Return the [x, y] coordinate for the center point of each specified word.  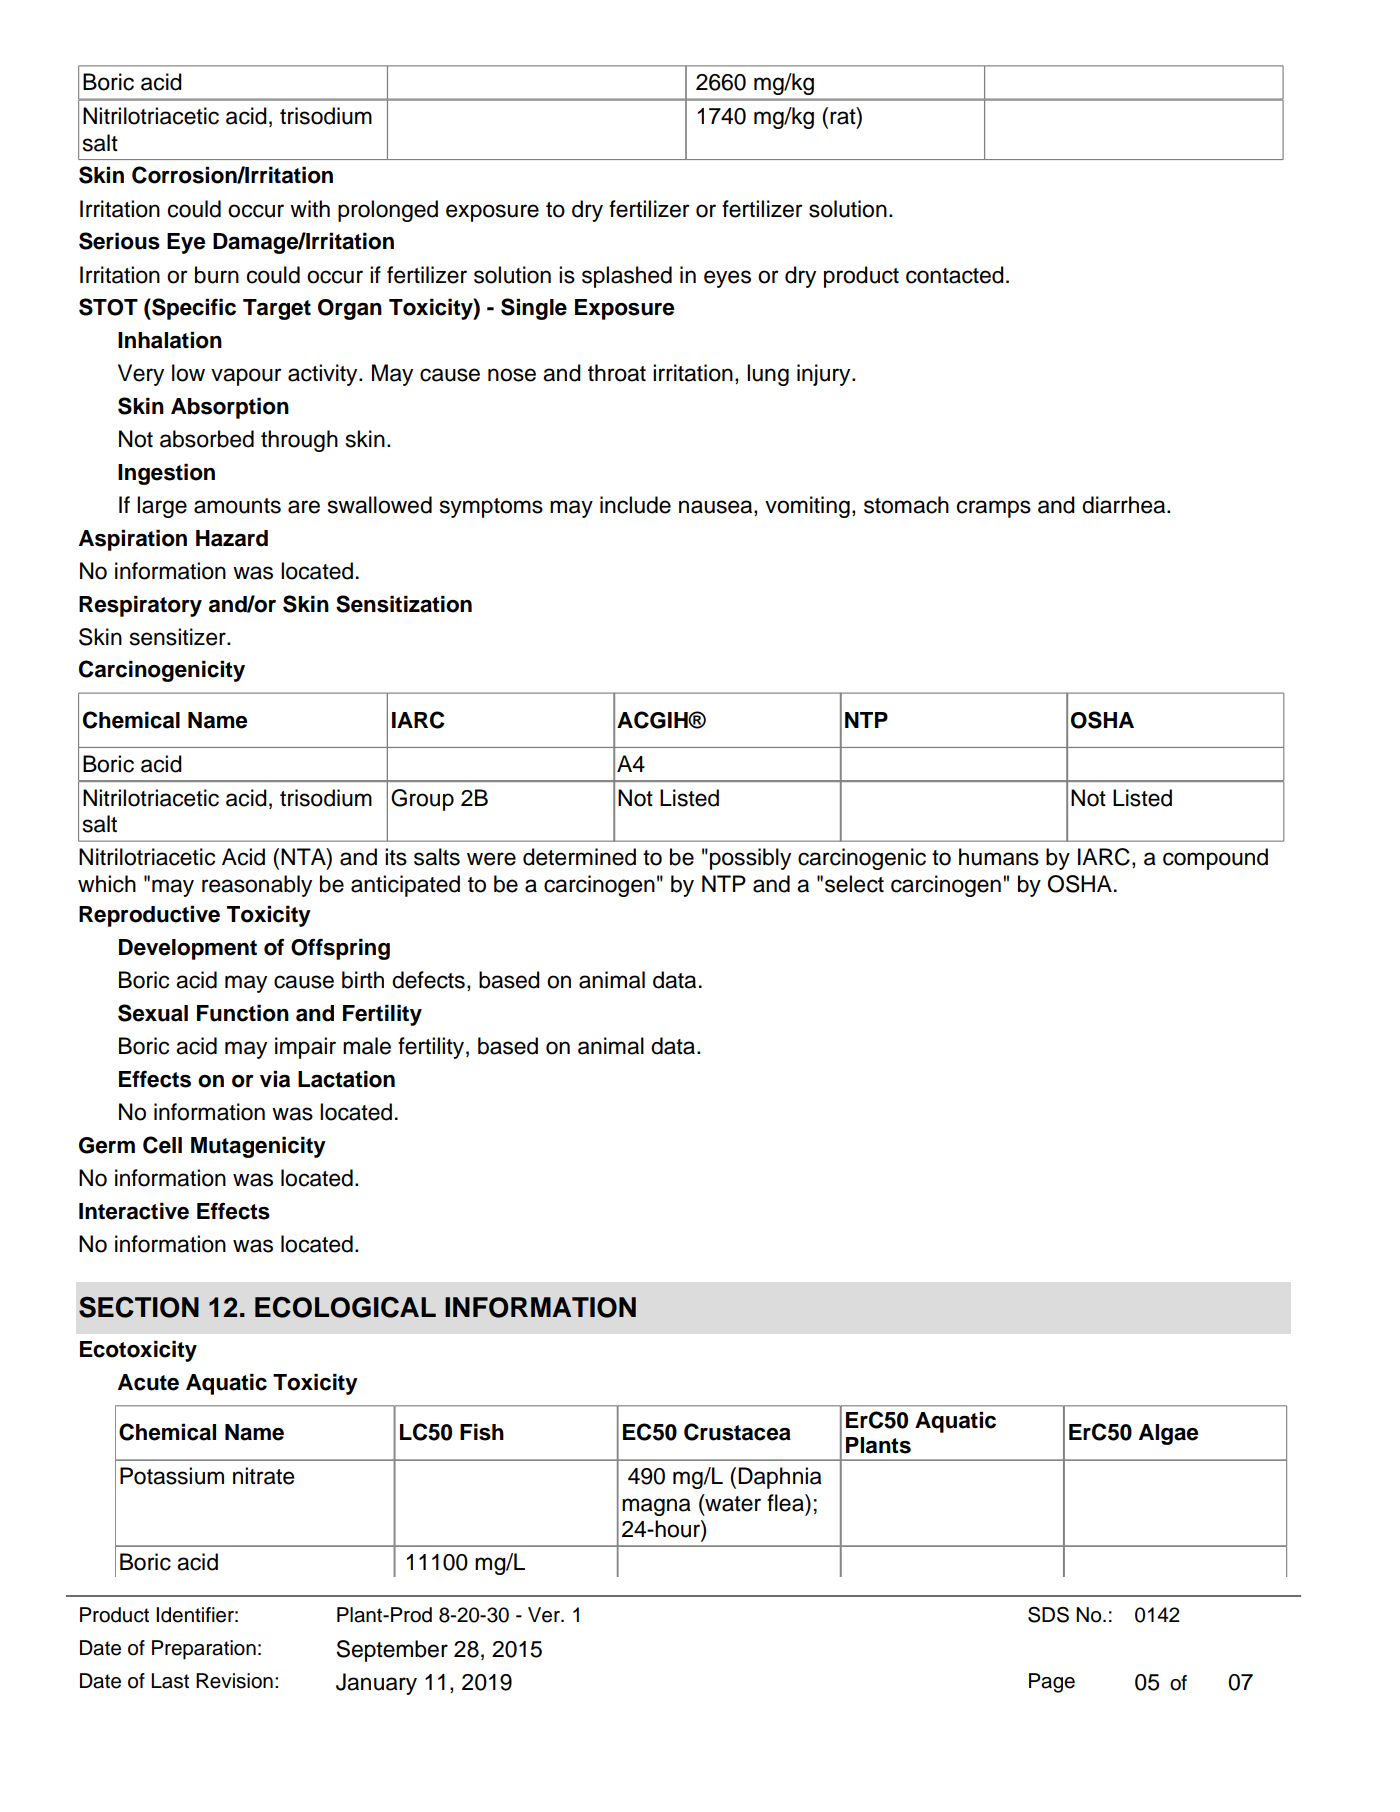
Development [188, 949]
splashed [627, 277]
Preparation [204, 1650]
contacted [955, 275]
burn [217, 275]
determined [579, 857]
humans [999, 857]
